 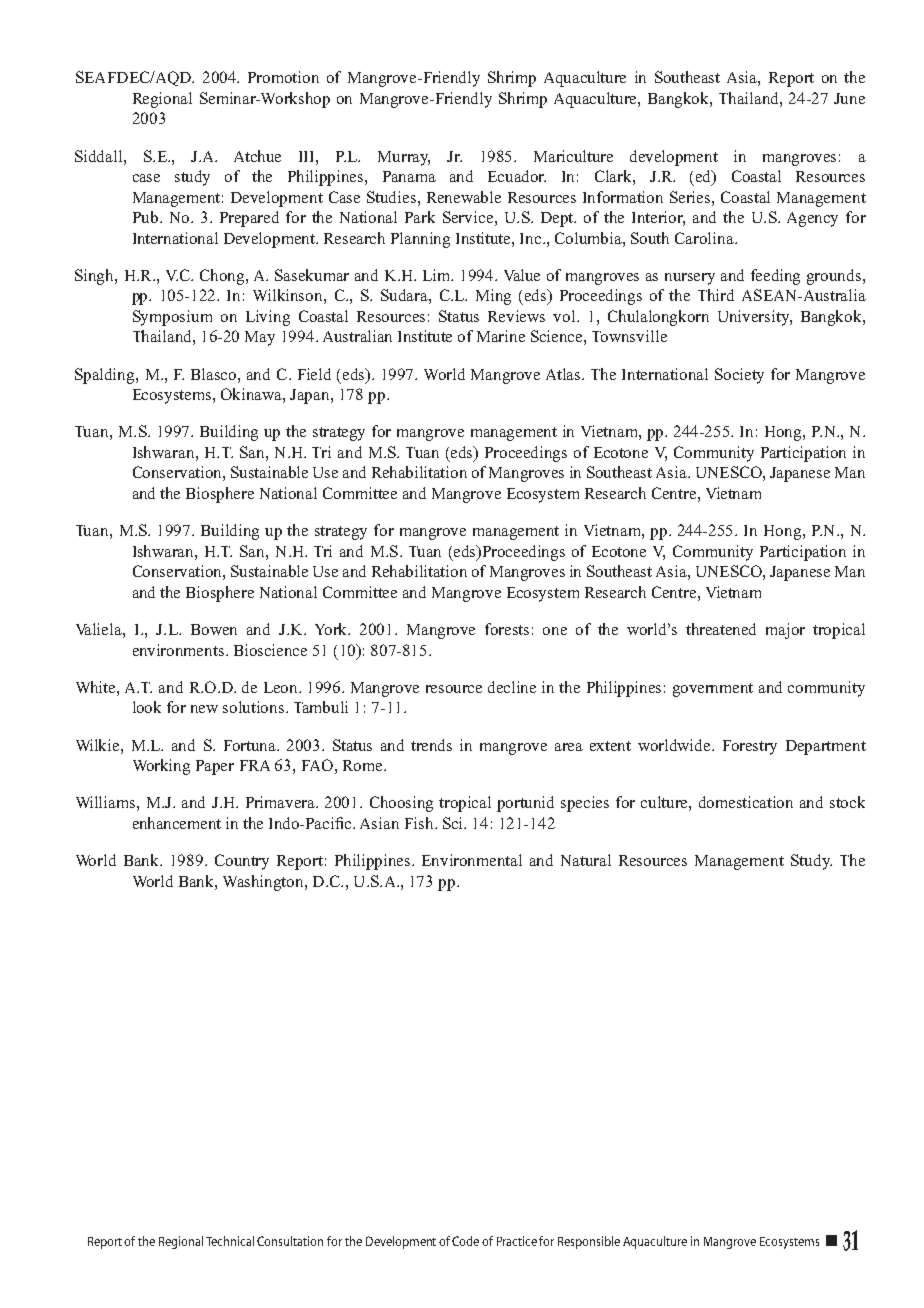 I want to click on Promotion, so click(x=283, y=77).
